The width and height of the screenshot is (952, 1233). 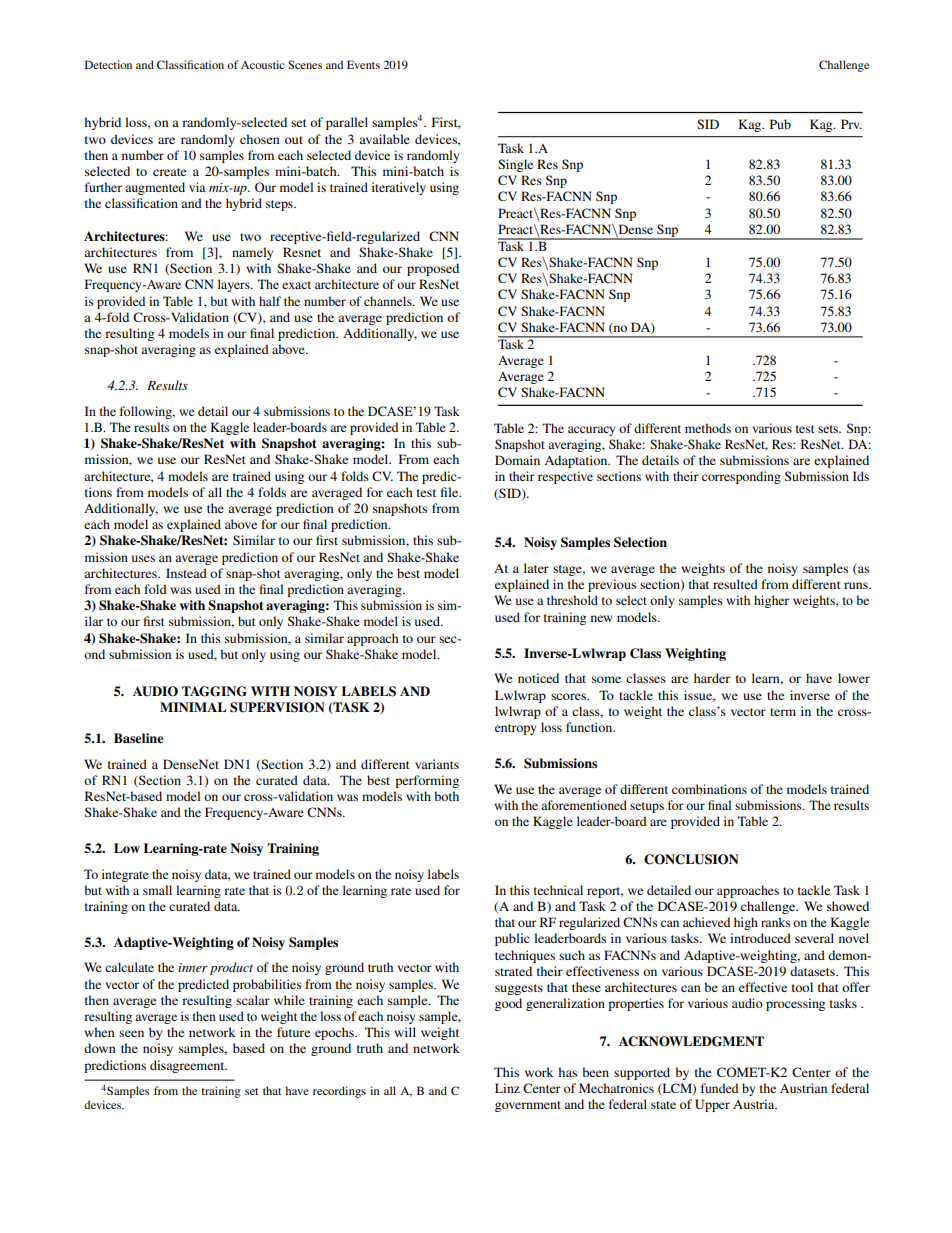 I want to click on Instead, so click(x=186, y=573).
